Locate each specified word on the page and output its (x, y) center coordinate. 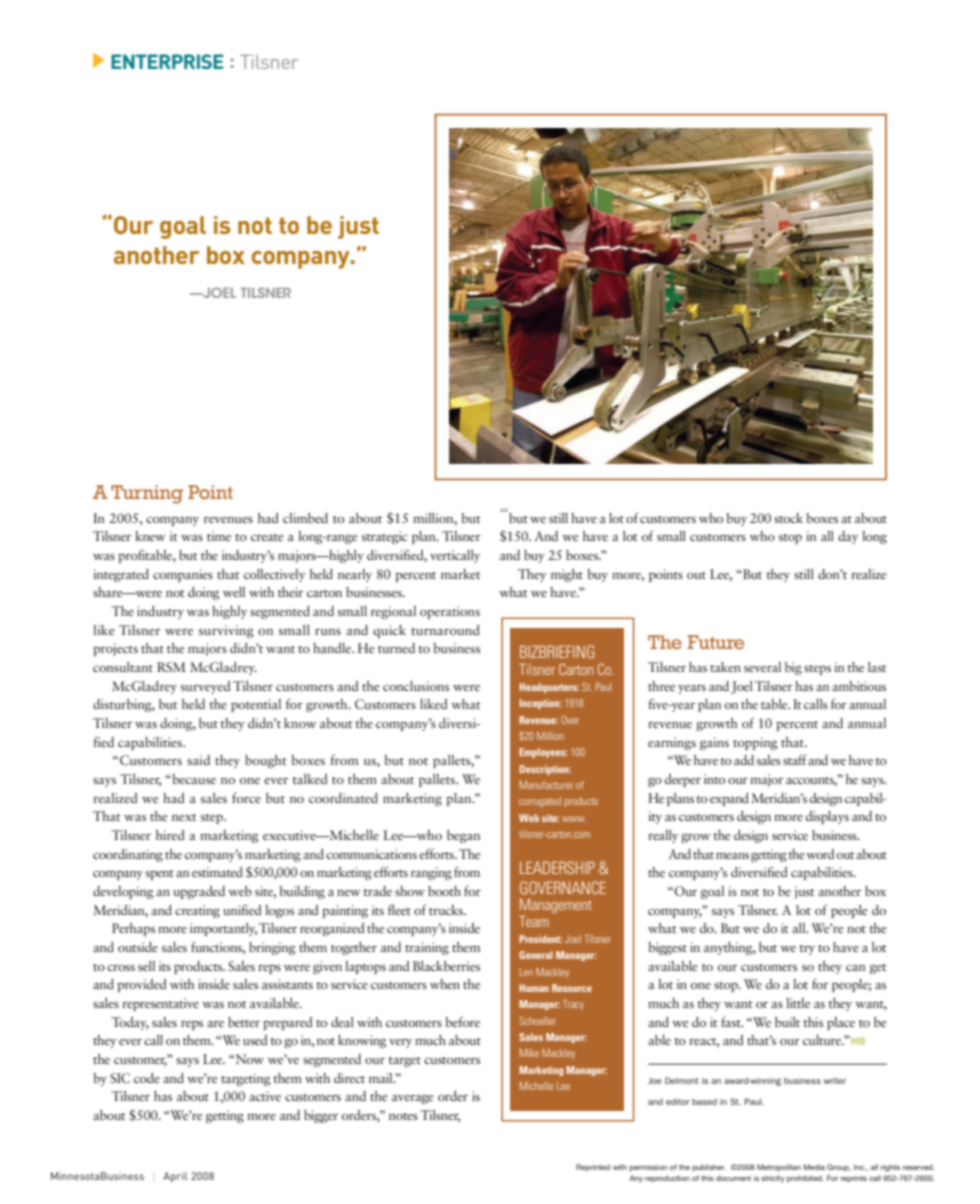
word (820, 854)
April (175, 1177)
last (877, 667)
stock (788, 518)
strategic (384, 537)
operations (450, 612)
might (567, 575)
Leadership (557, 867)
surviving (226, 631)
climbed (305, 518)
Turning (147, 494)
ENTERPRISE (167, 61)
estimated (217, 872)
